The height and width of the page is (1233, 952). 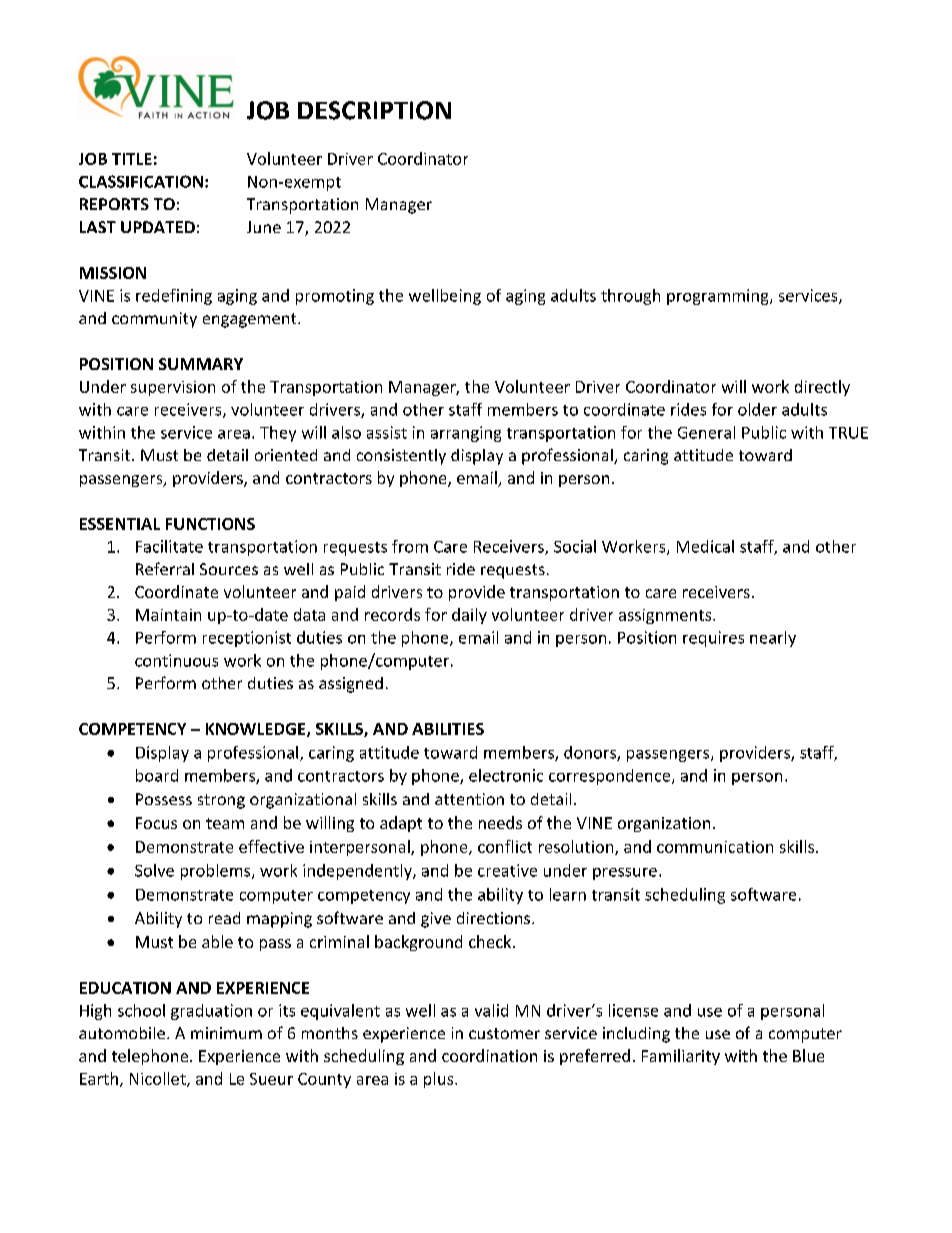 What do you see at coordinates (168, 615) in the page?
I see `Maintain` at bounding box center [168, 615].
